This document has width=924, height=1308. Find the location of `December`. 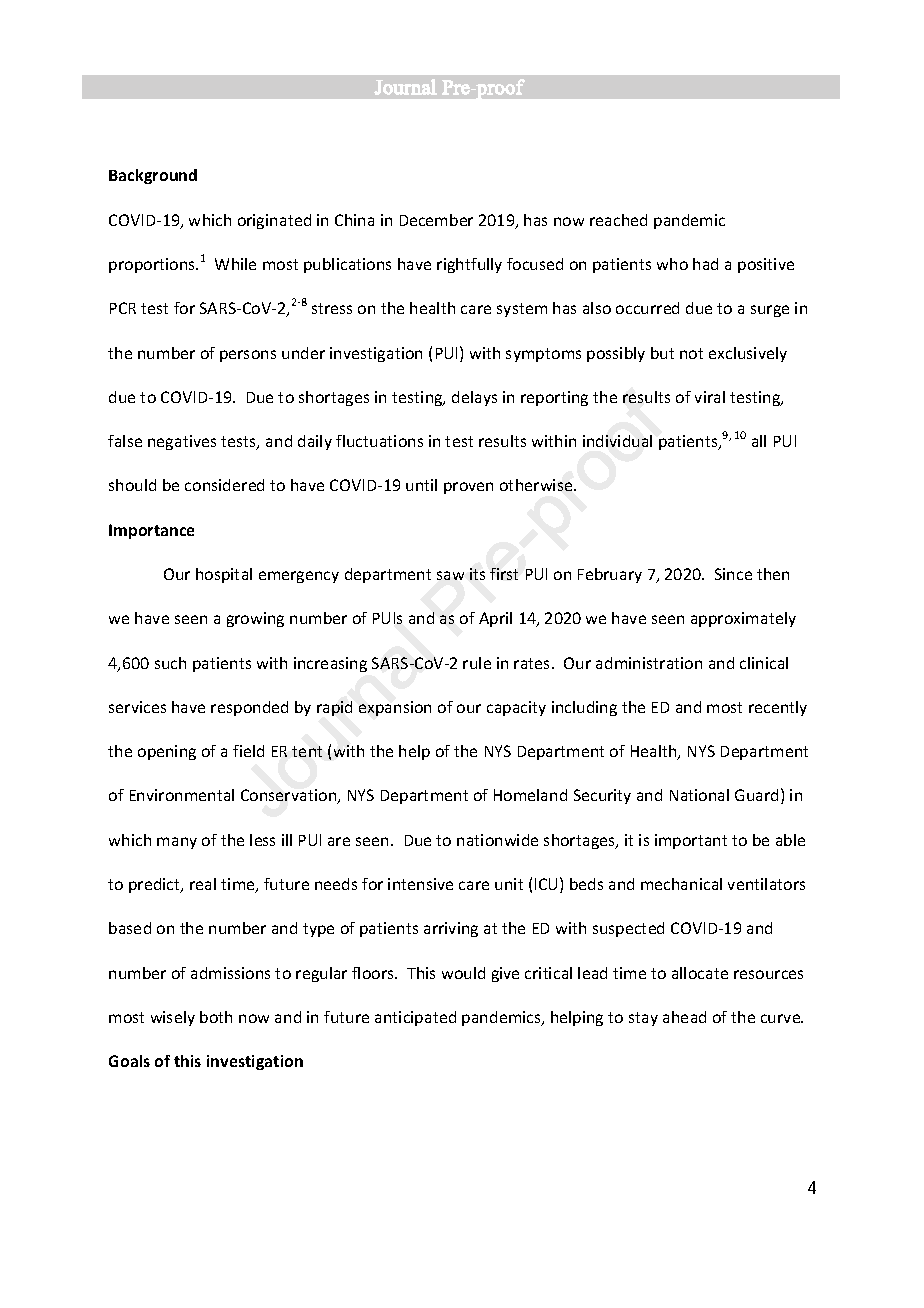

December is located at coordinates (436, 220).
